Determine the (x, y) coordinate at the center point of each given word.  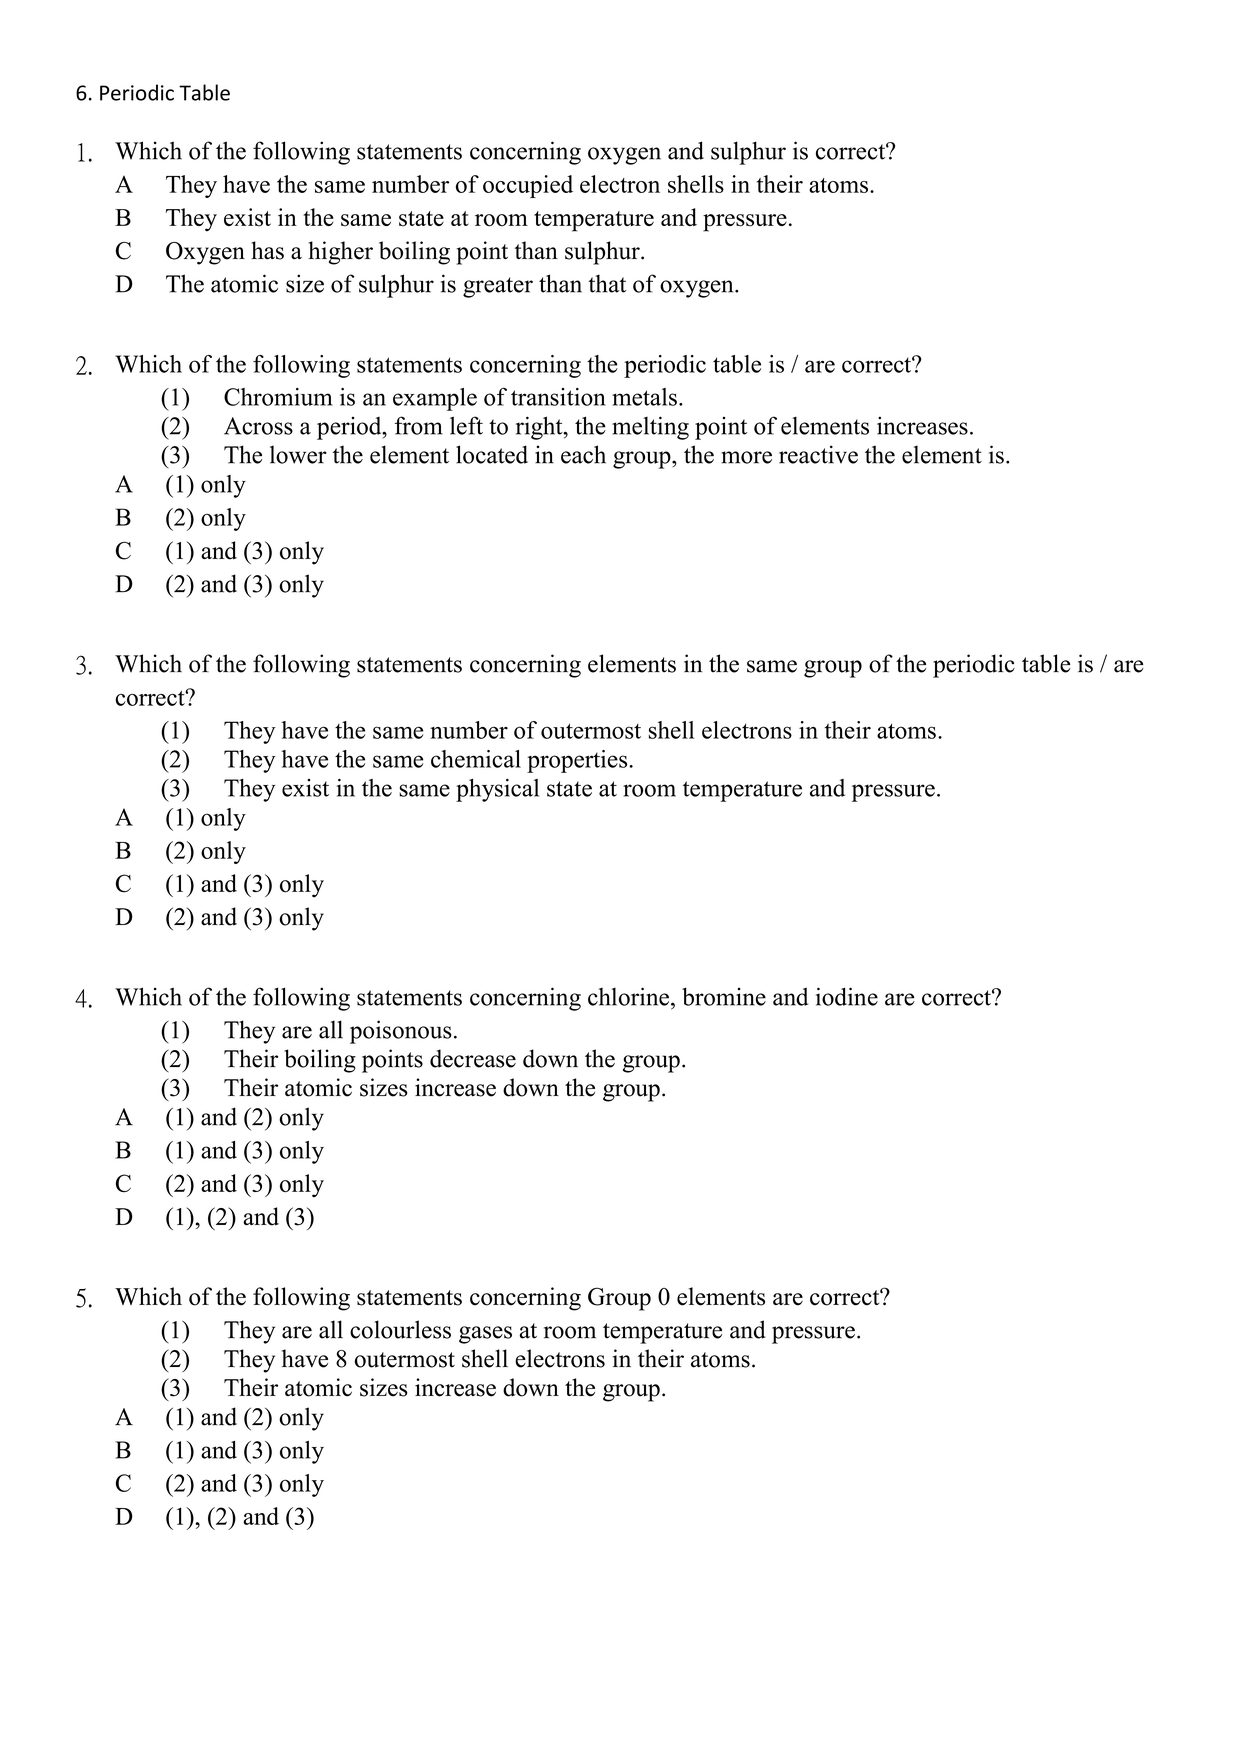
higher (340, 253)
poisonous (401, 1032)
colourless (400, 1329)
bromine (724, 996)
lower (298, 454)
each (583, 454)
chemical (476, 759)
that (607, 283)
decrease (473, 1058)
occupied (528, 186)
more (746, 457)
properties (578, 761)
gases (485, 1335)
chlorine (628, 996)
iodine (847, 996)
